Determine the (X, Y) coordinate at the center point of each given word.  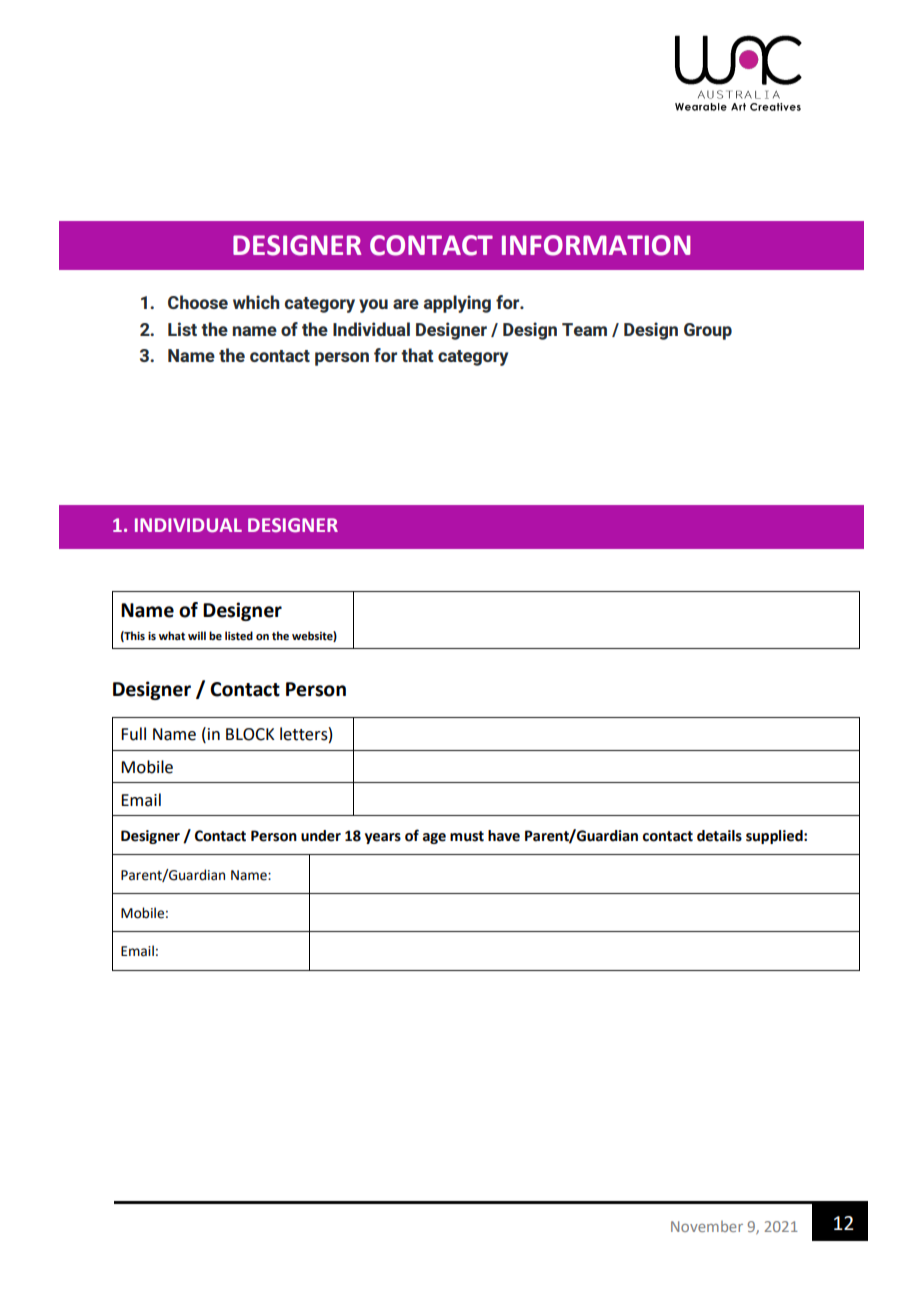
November (707, 1226)
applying (457, 304)
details (719, 836)
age (434, 838)
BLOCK (250, 734)
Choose (198, 302)
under (321, 836)
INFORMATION (596, 245)
